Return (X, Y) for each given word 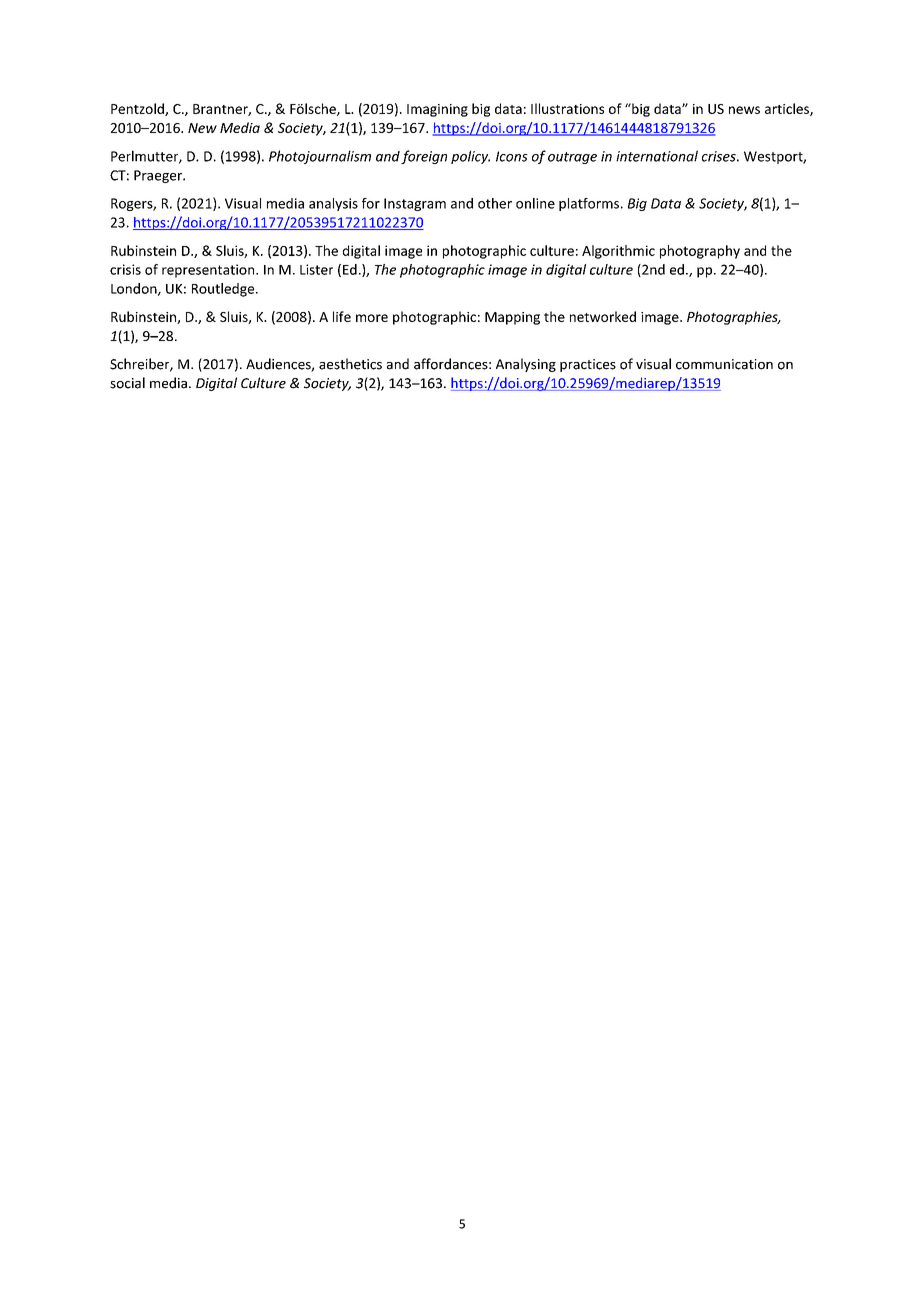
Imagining (437, 110)
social (127, 383)
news (744, 110)
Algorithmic (618, 252)
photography (700, 252)
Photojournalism (320, 157)
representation (209, 271)
